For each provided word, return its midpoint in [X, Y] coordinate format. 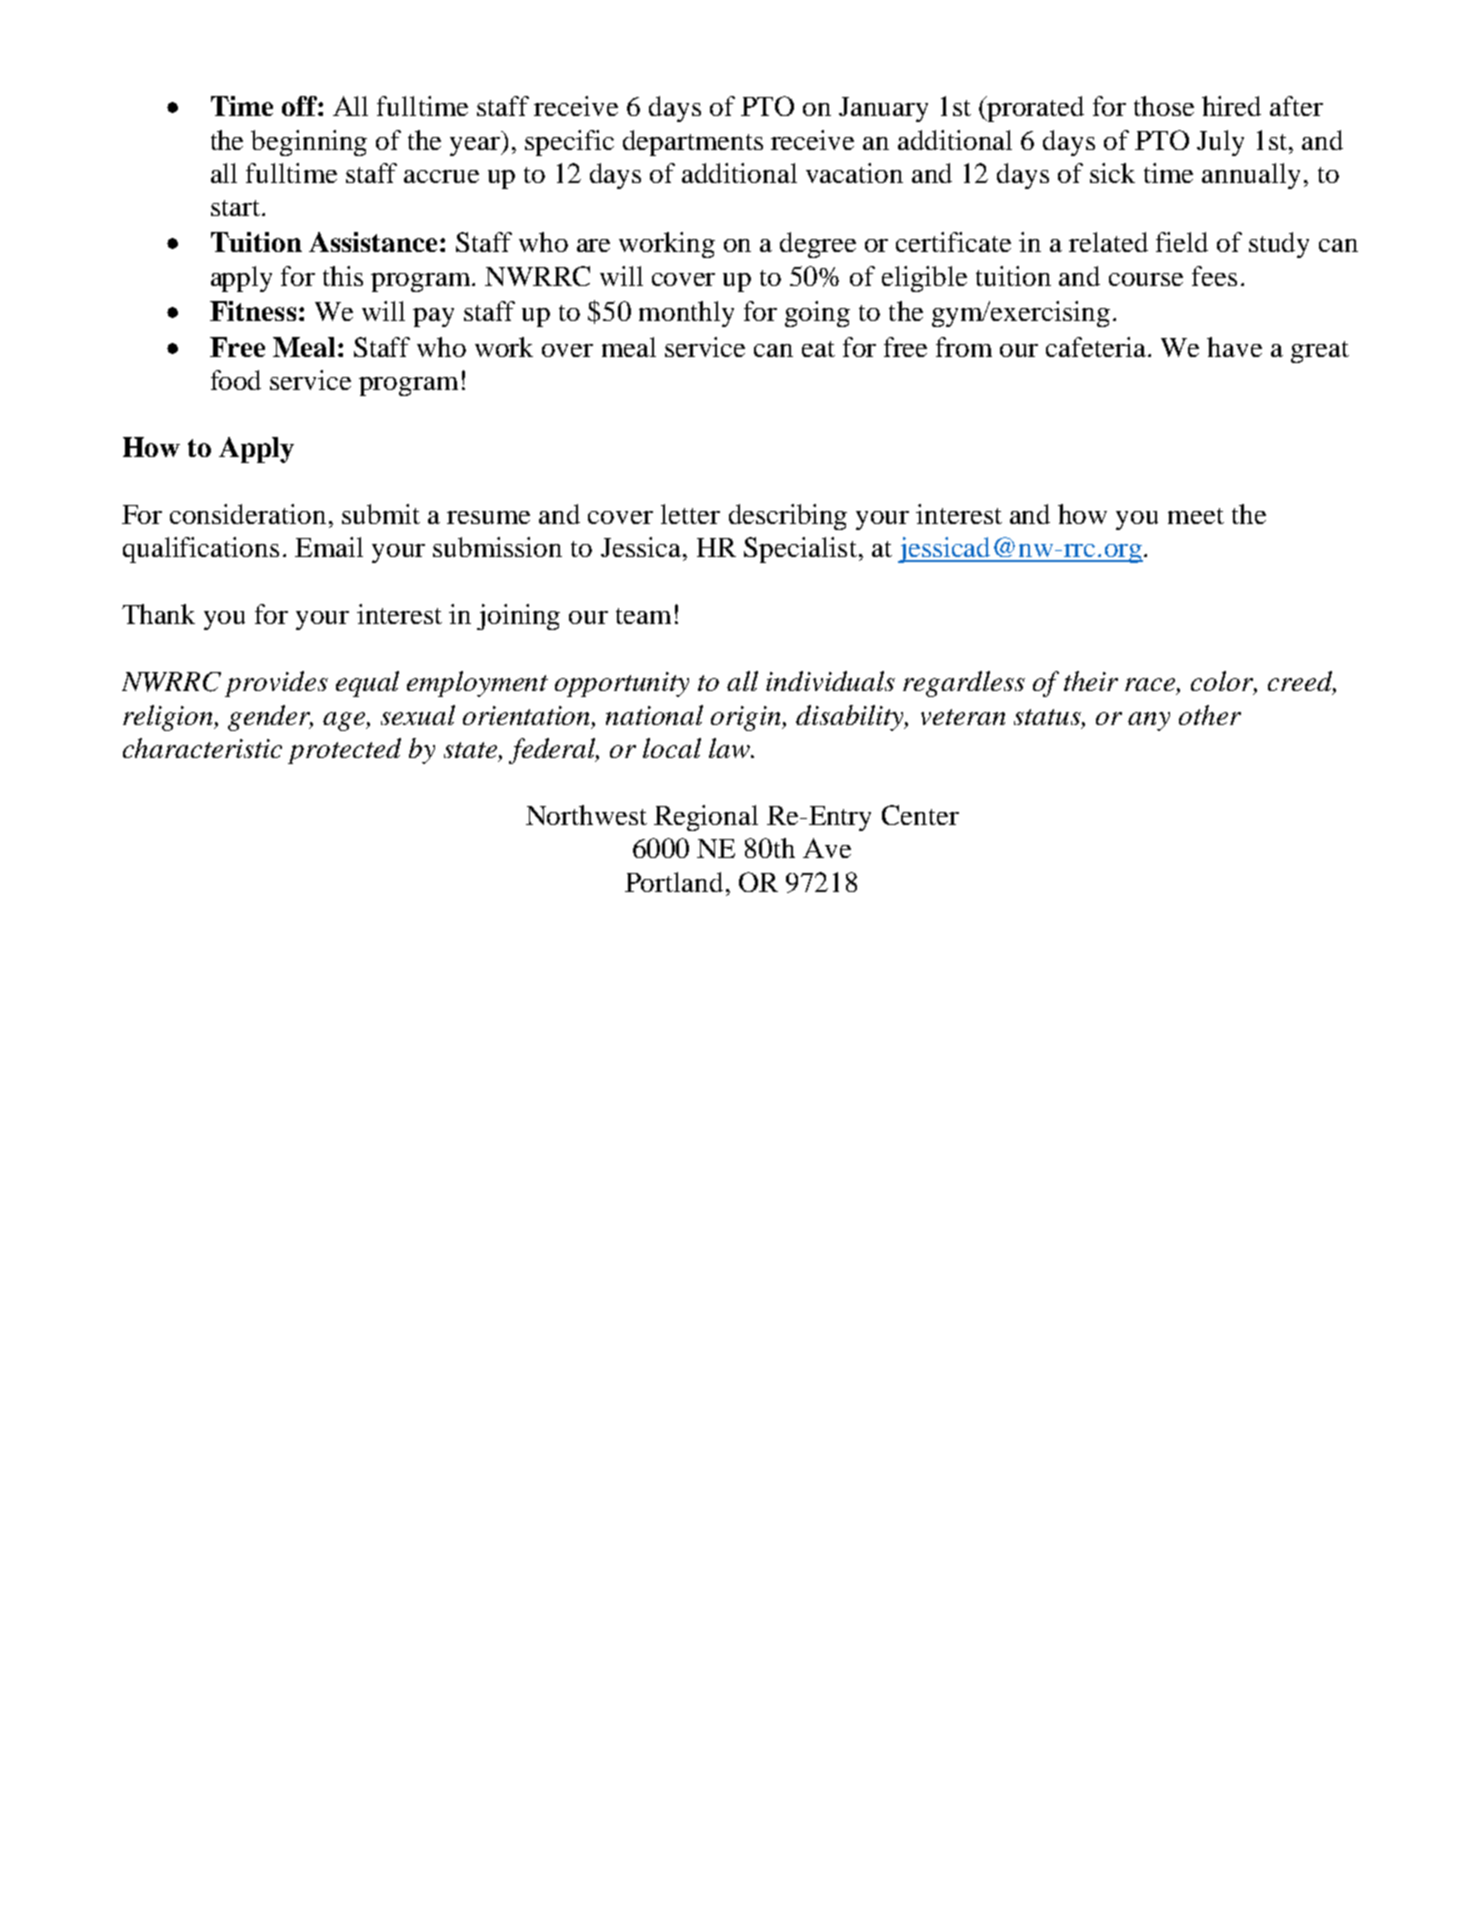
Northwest [586, 815]
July [1220, 143]
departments [693, 143]
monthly [686, 314]
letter [690, 514]
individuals [830, 681]
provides [276, 684]
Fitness [253, 311]
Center [920, 815]
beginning [309, 143]
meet [1196, 516]
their [1091, 681]
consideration [248, 514]
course [1146, 279]
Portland [674, 882]
